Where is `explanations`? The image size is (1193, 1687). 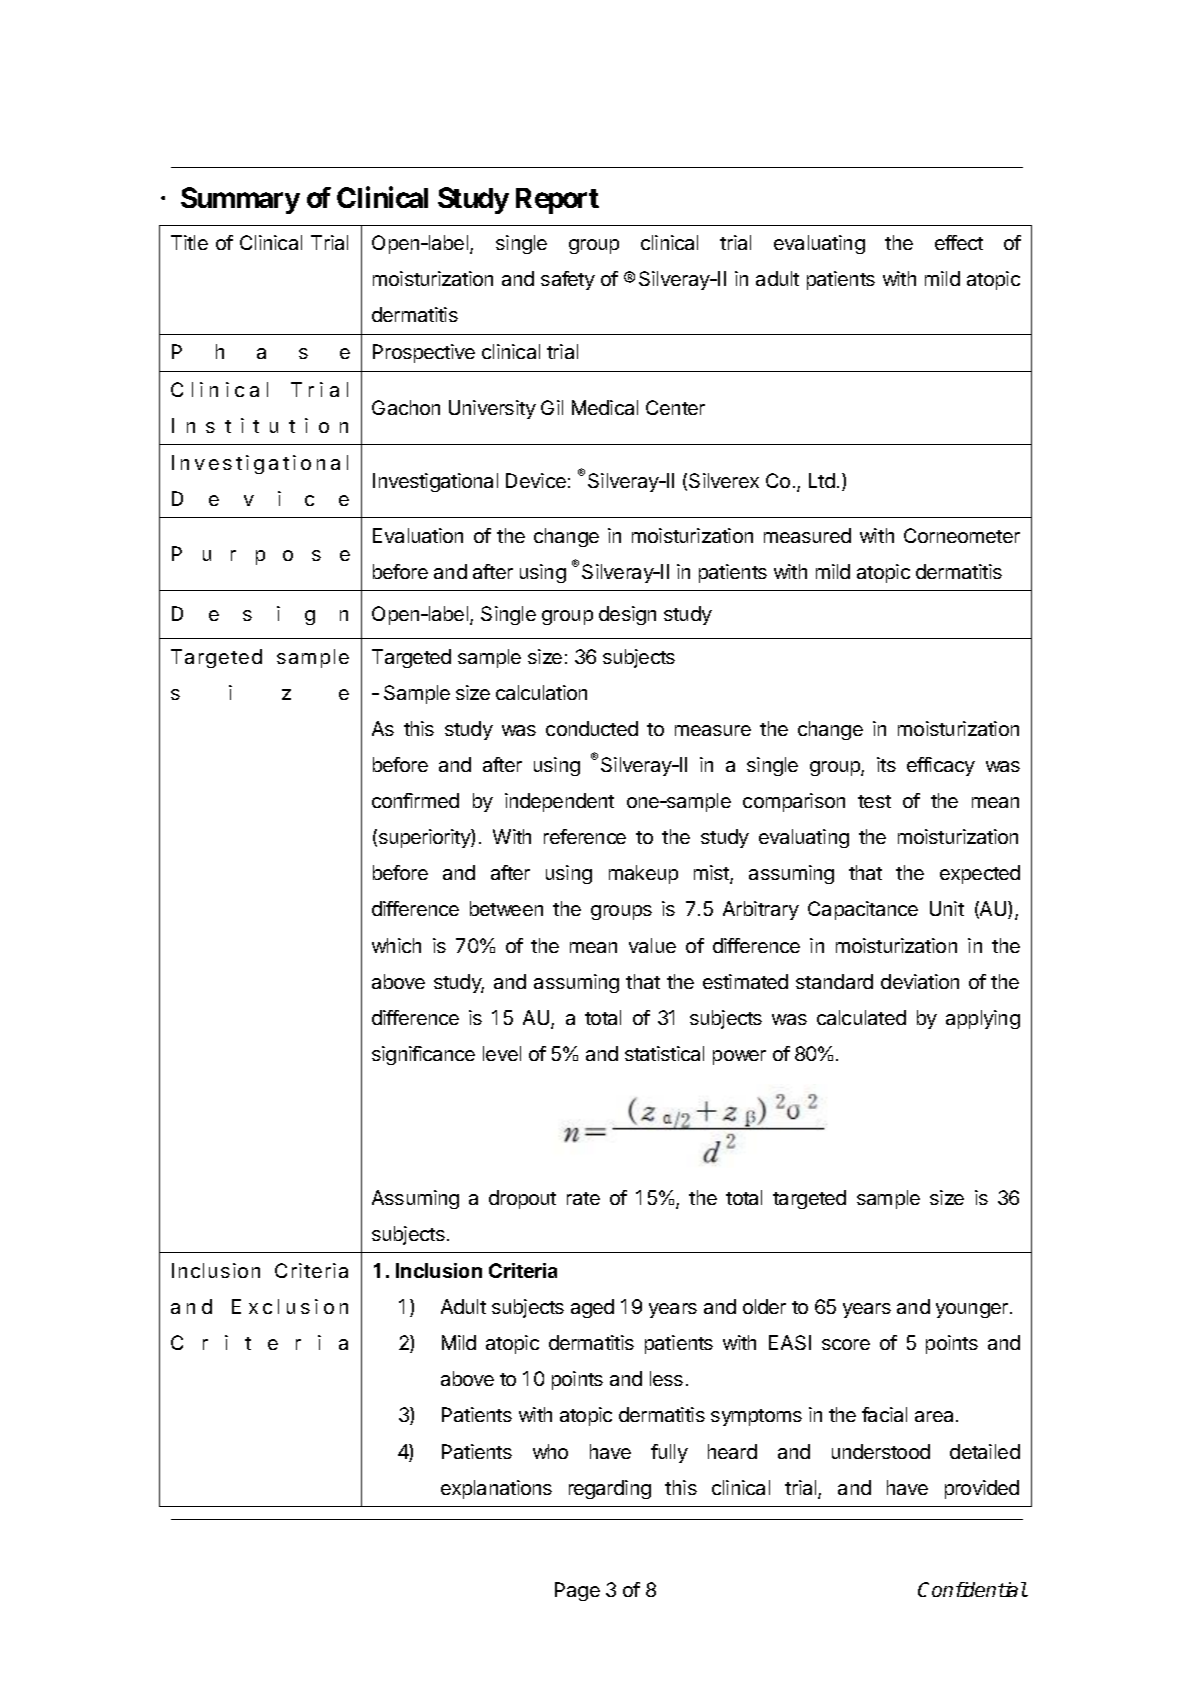 explanations is located at coordinates (496, 1489).
